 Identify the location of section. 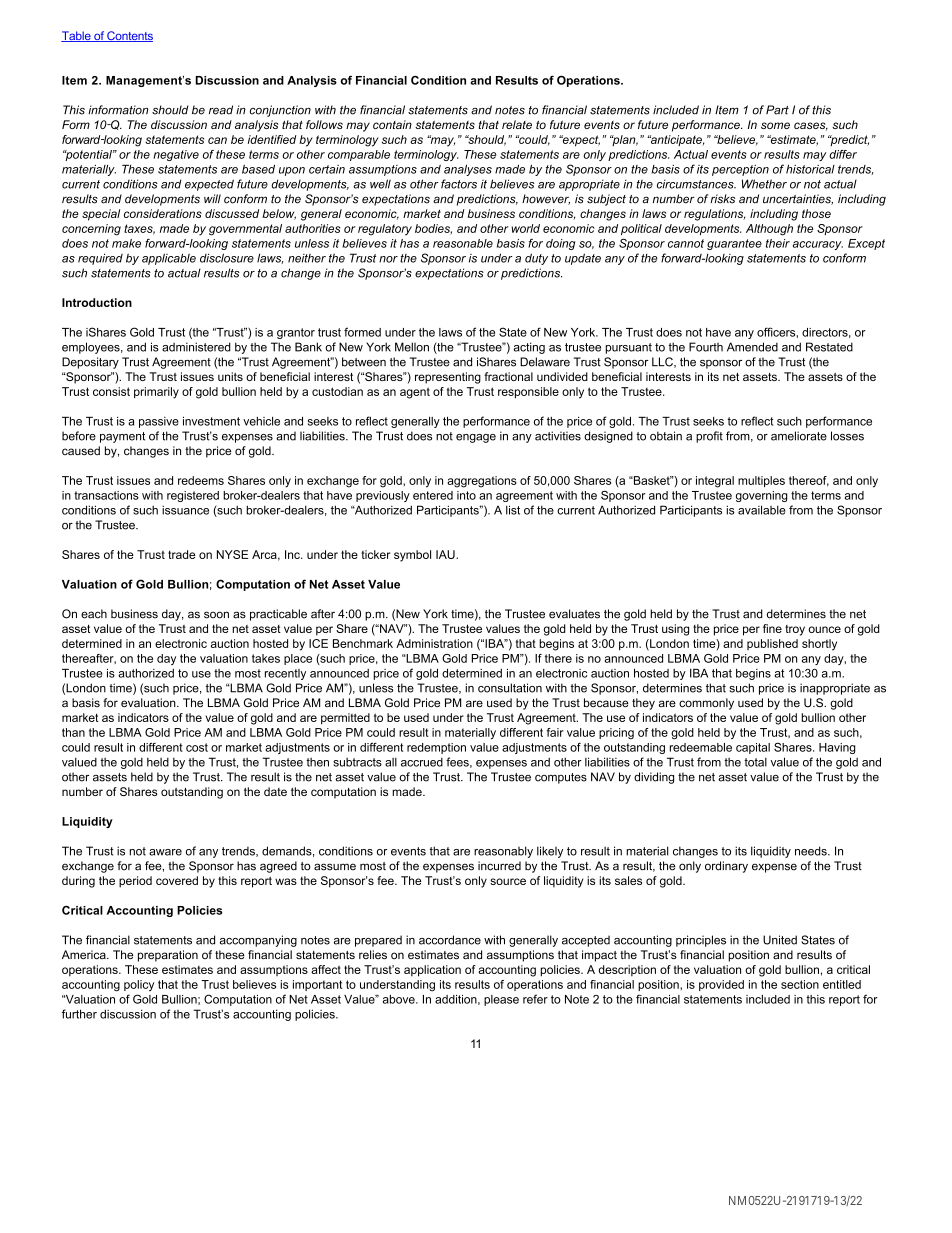
(800, 984).
